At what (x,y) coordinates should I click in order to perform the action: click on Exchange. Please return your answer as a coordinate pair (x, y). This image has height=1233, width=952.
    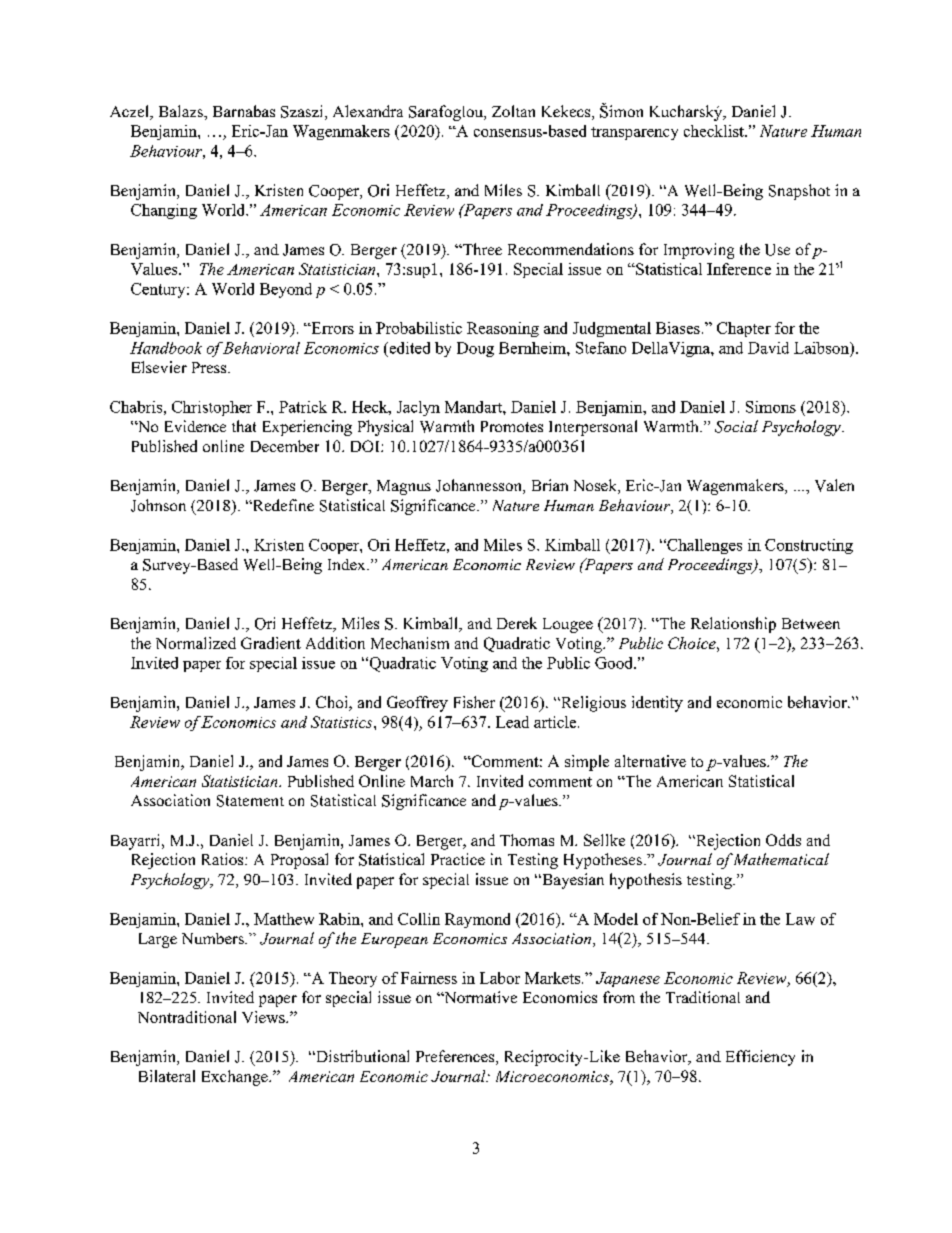
    Looking at the image, I should click on (236, 1078).
